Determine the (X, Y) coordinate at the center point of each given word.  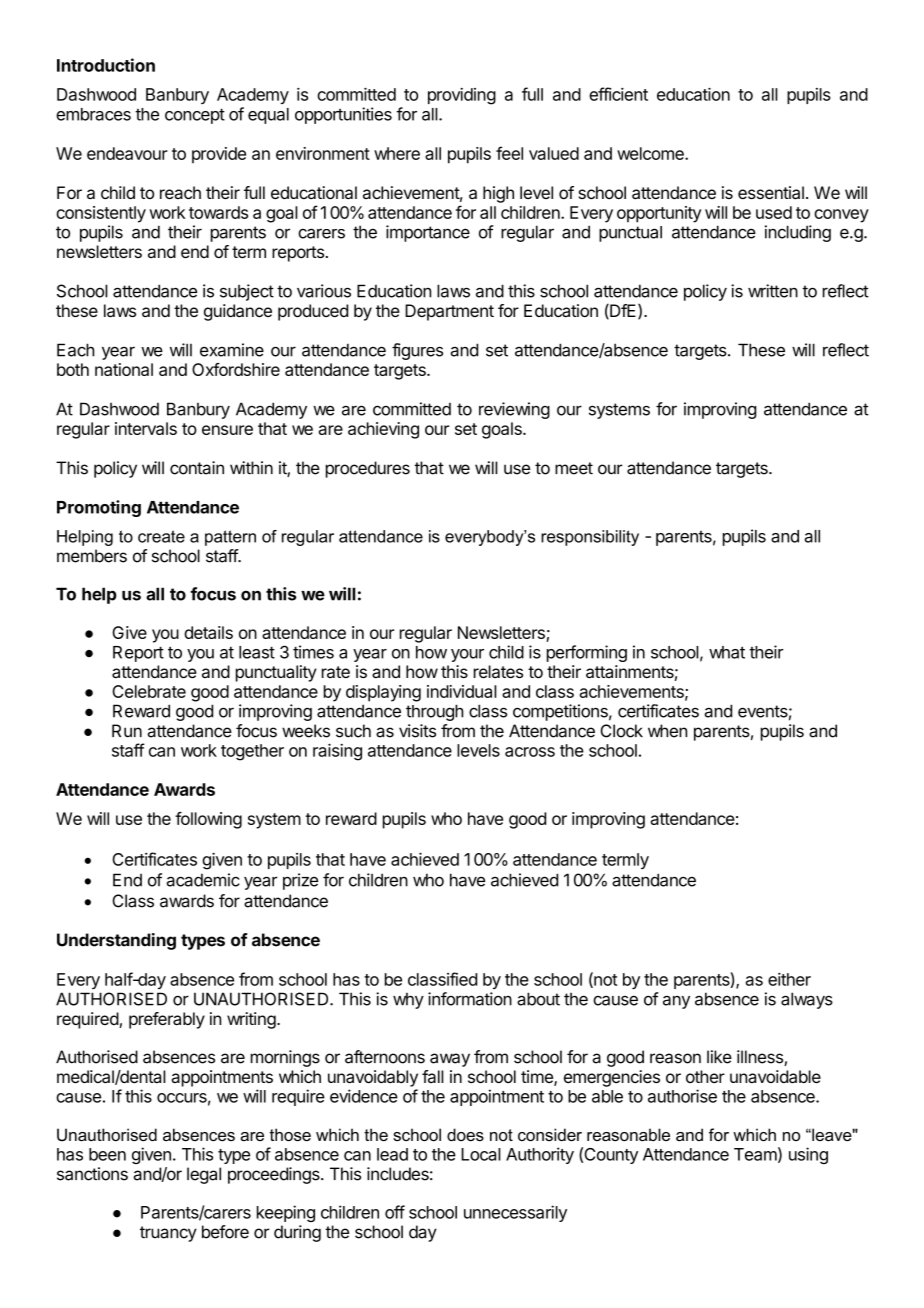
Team (755, 1154)
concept (195, 116)
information (470, 999)
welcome (651, 153)
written (773, 291)
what (727, 652)
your (467, 655)
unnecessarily (515, 1213)
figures (417, 351)
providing (462, 96)
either (789, 979)
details (208, 632)
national (124, 369)
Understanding (116, 941)
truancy (168, 1234)
